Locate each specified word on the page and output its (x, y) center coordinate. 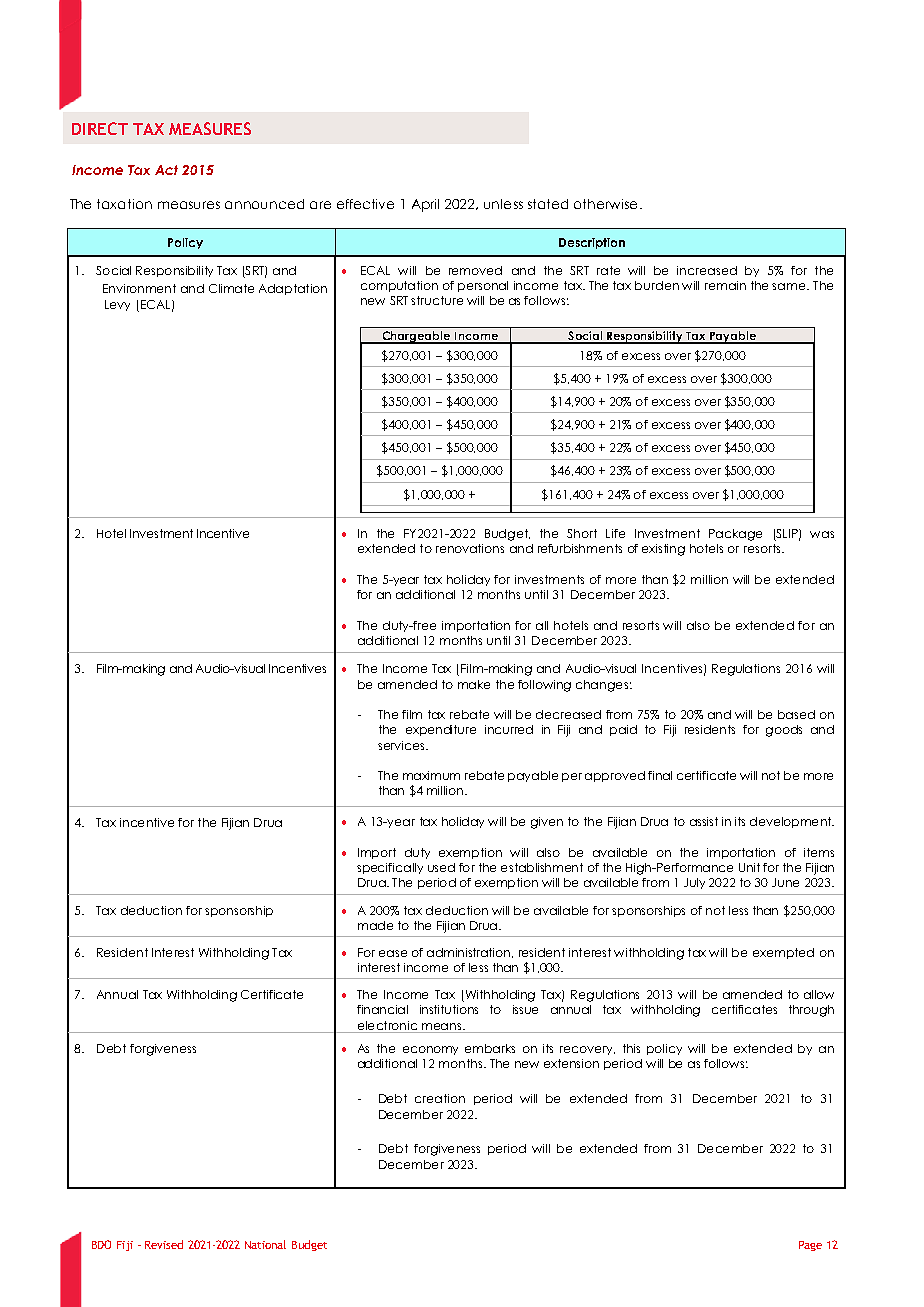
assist (704, 821)
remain (725, 285)
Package (735, 535)
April (425, 205)
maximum (431, 775)
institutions (449, 1009)
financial (382, 1009)
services (402, 745)
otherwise (605, 204)
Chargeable (416, 337)
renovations (470, 548)
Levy (117, 305)
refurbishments (580, 548)
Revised (164, 1244)
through (811, 1011)
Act (166, 170)
